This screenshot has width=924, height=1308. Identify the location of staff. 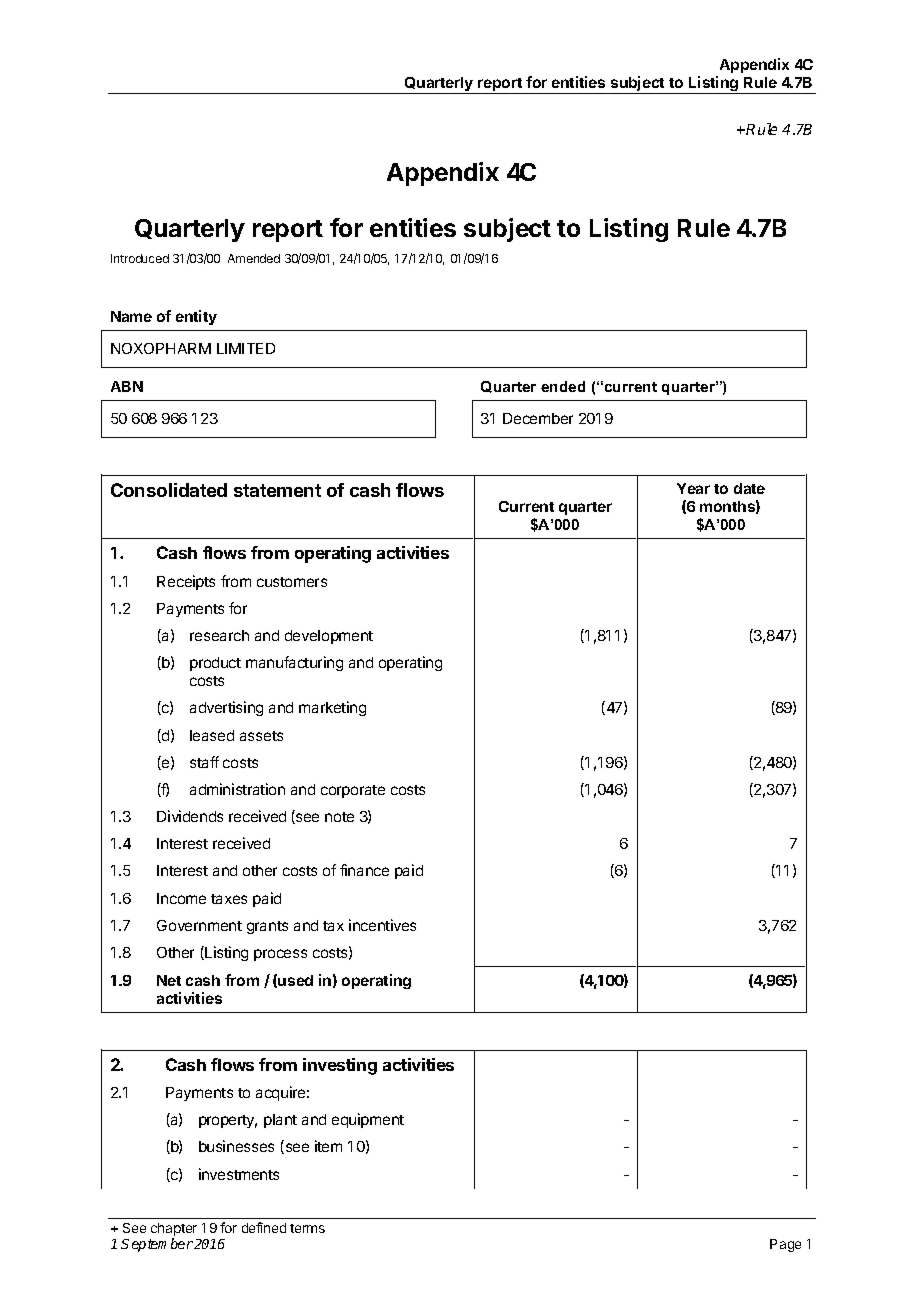
(204, 762).
